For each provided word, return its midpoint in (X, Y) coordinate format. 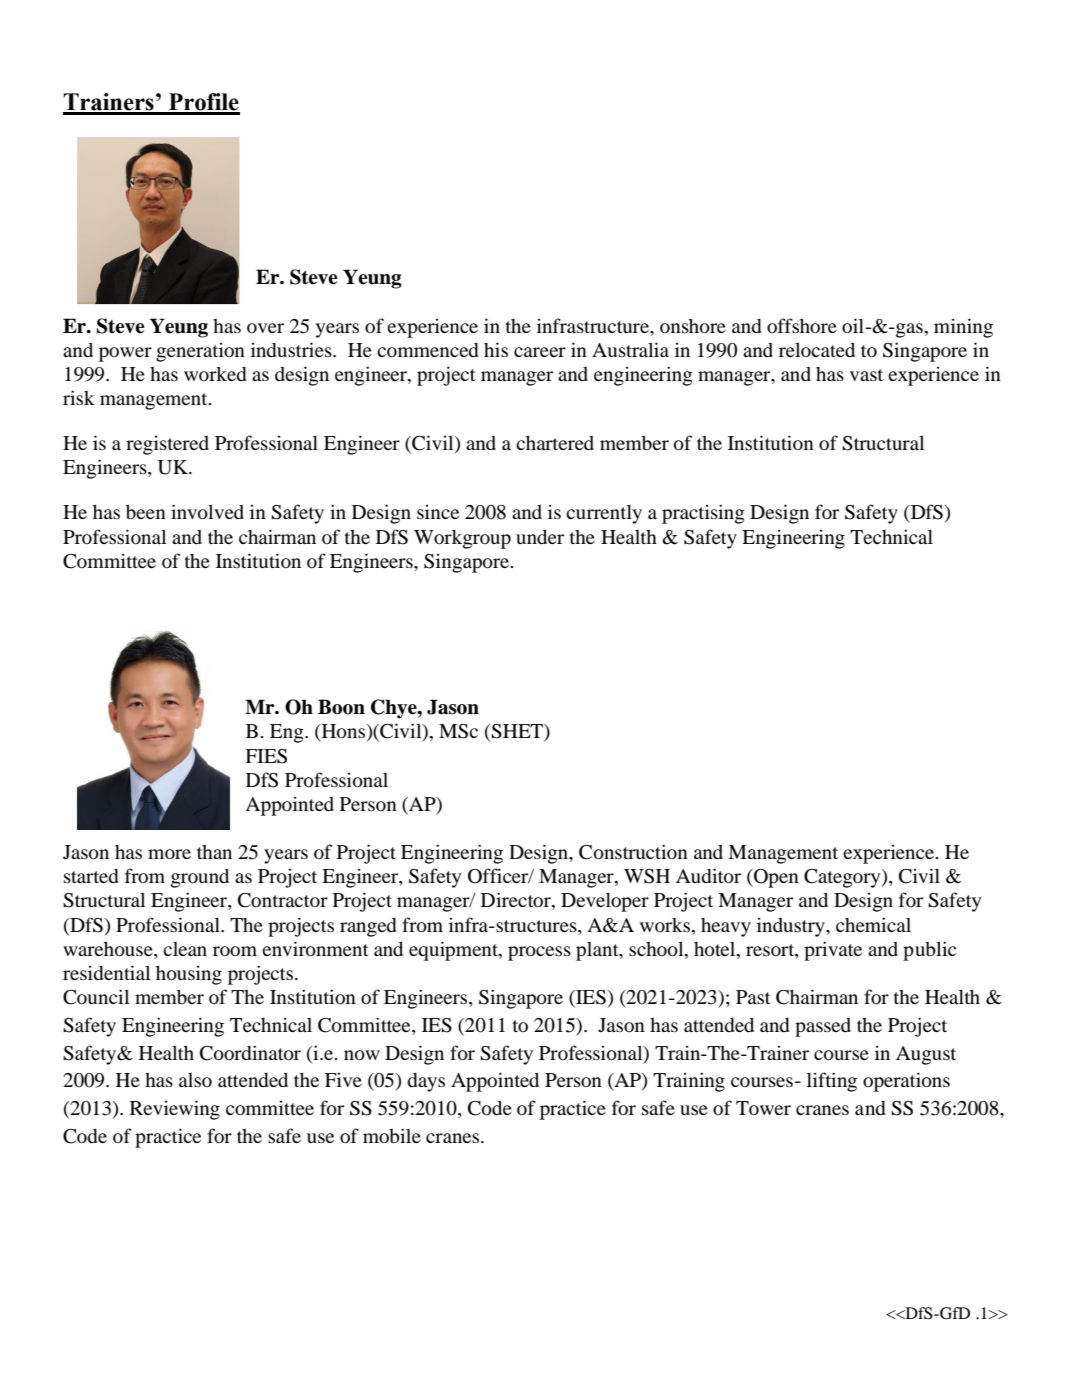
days (426, 1082)
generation (200, 352)
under (540, 536)
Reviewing (175, 1110)
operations (906, 1082)
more (169, 854)
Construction (633, 852)
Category (843, 878)
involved (207, 512)
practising (703, 514)
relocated (817, 349)
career (540, 352)
